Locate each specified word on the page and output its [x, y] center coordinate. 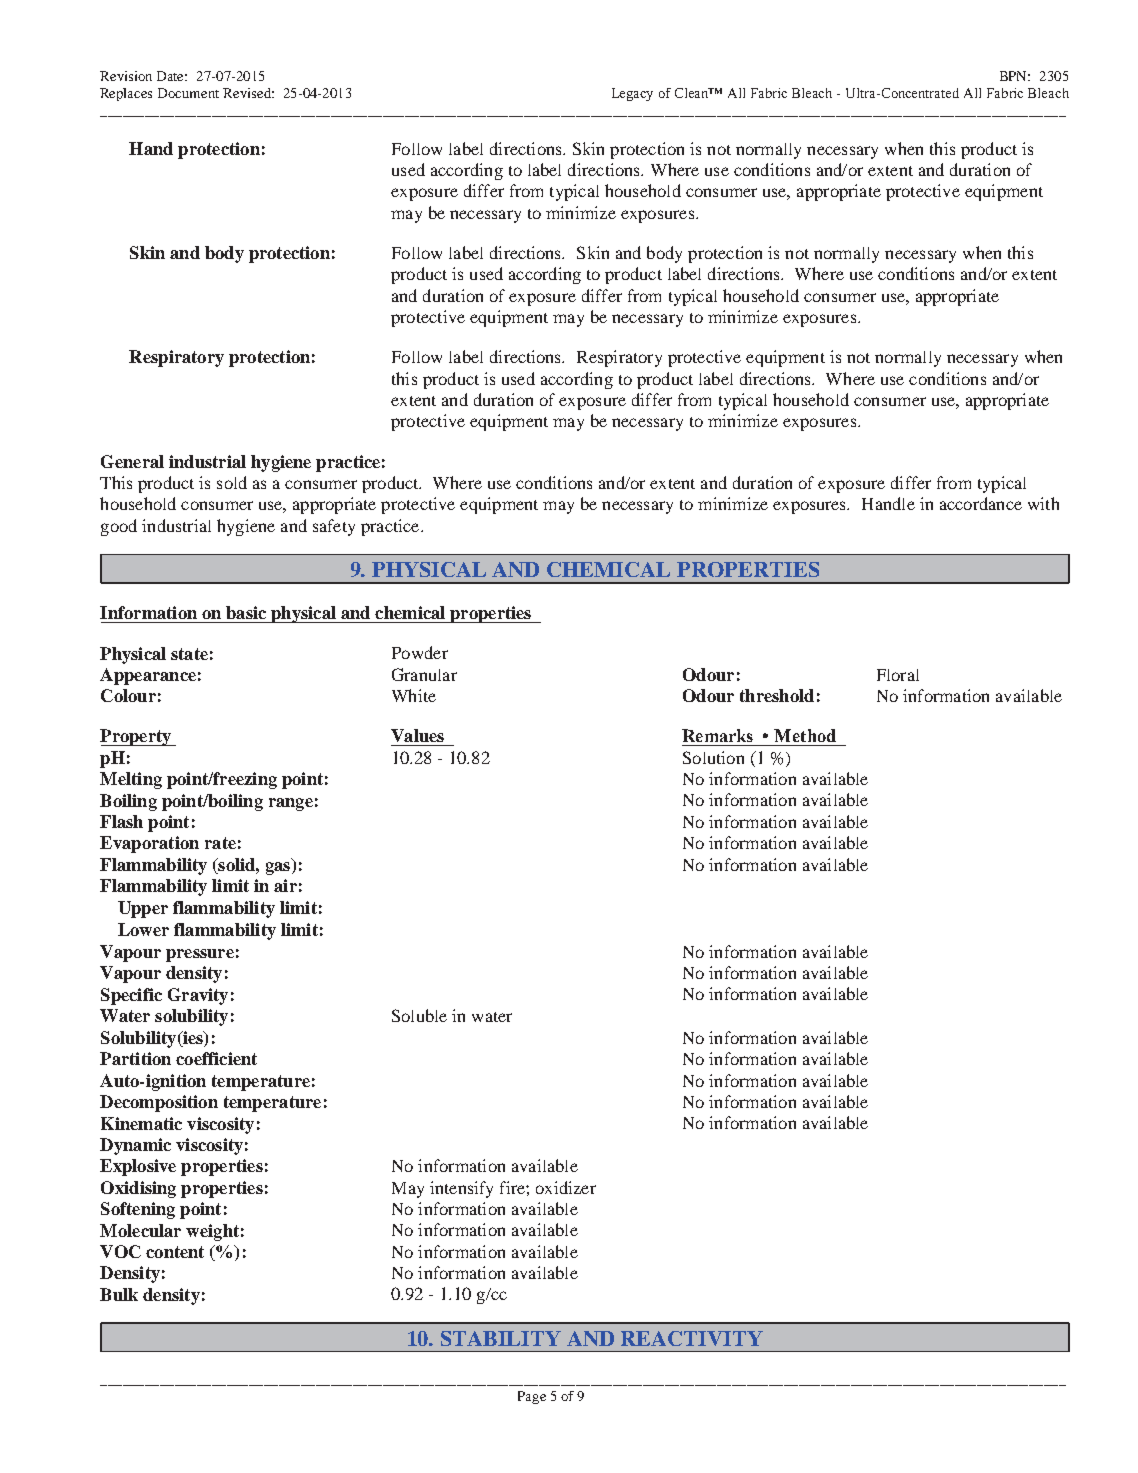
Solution [713, 757]
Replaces [126, 94]
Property [137, 737]
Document [188, 93]
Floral [898, 675]
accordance [981, 503]
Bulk [119, 1294]
